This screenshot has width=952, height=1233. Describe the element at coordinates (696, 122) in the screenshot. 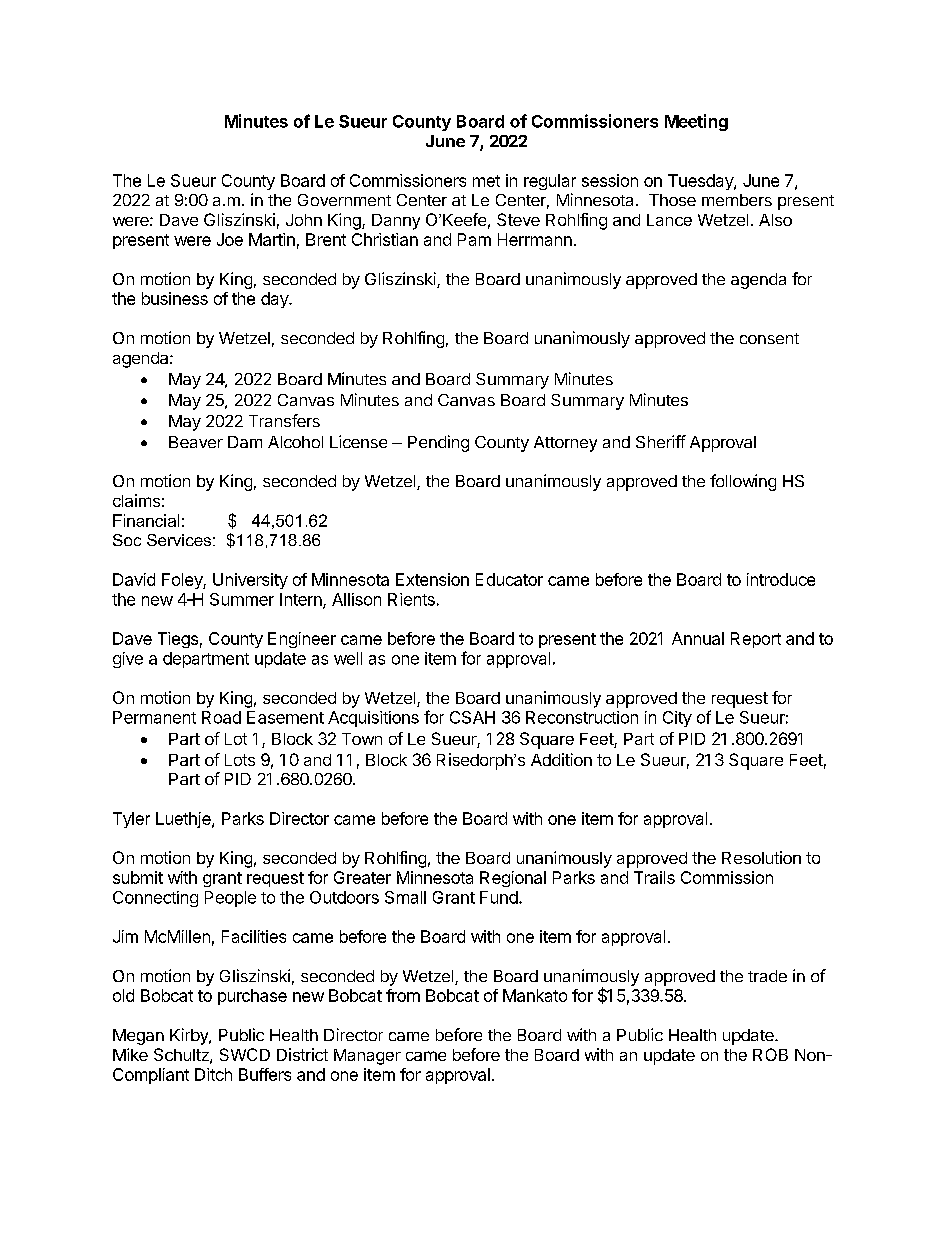

I see `Meeting` at that location.
